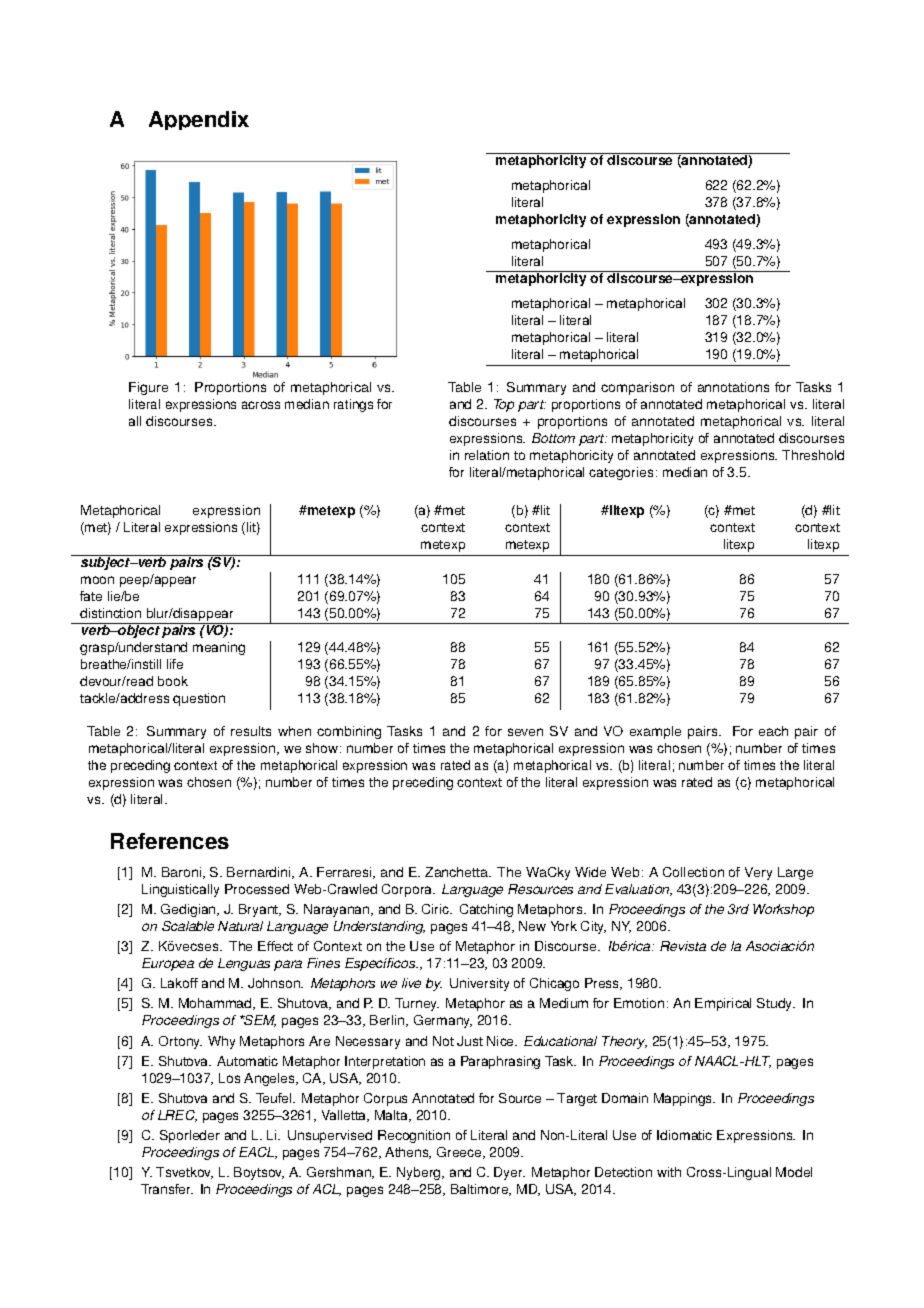 The image size is (924, 1308). What do you see at coordinates (773, 731) in the screenshot?
I see `each` at bounding box center [773, 731].
